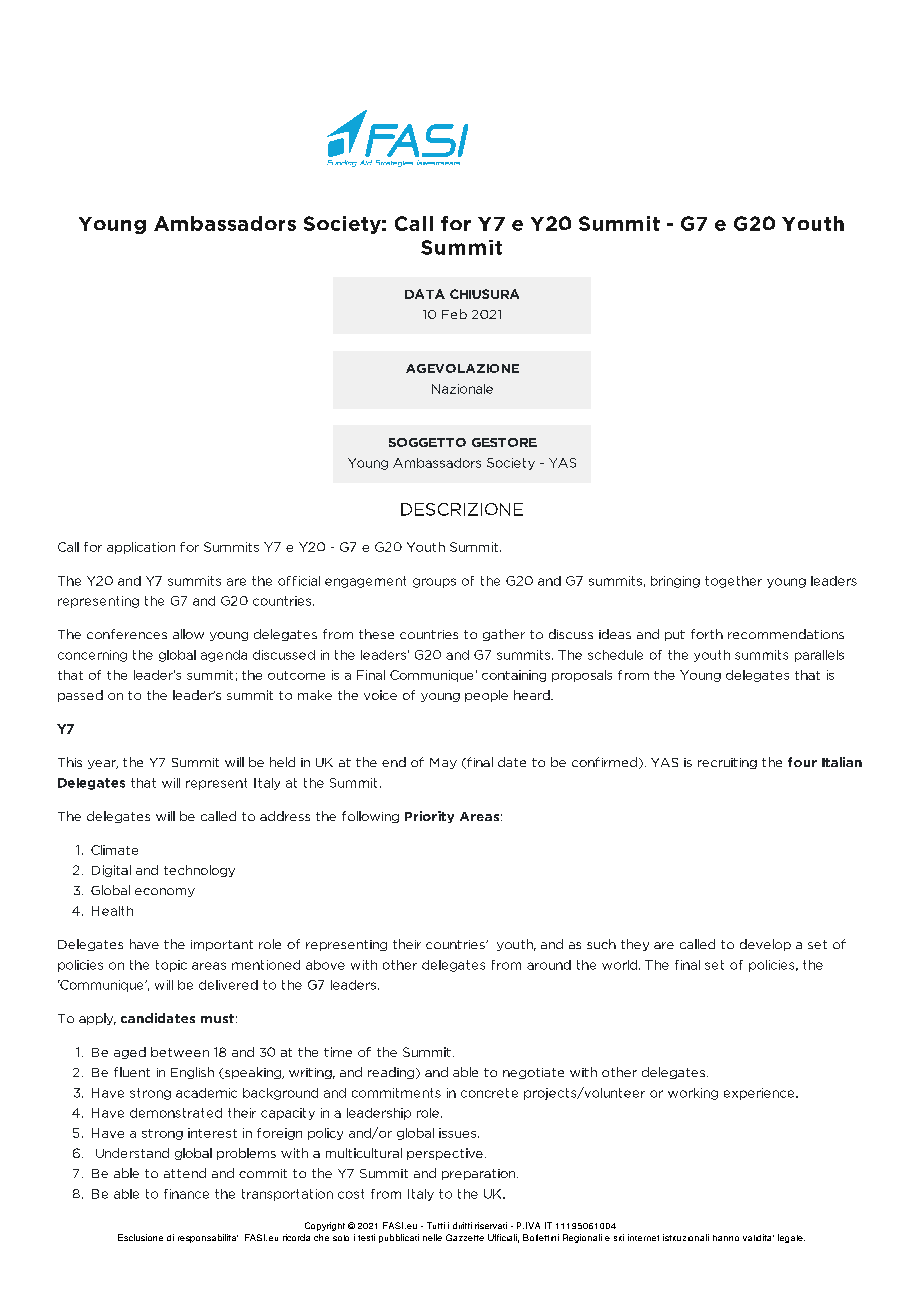  Describe the element at coordinates (454, 314) in the screenshot. I see `Feb` at that location.
